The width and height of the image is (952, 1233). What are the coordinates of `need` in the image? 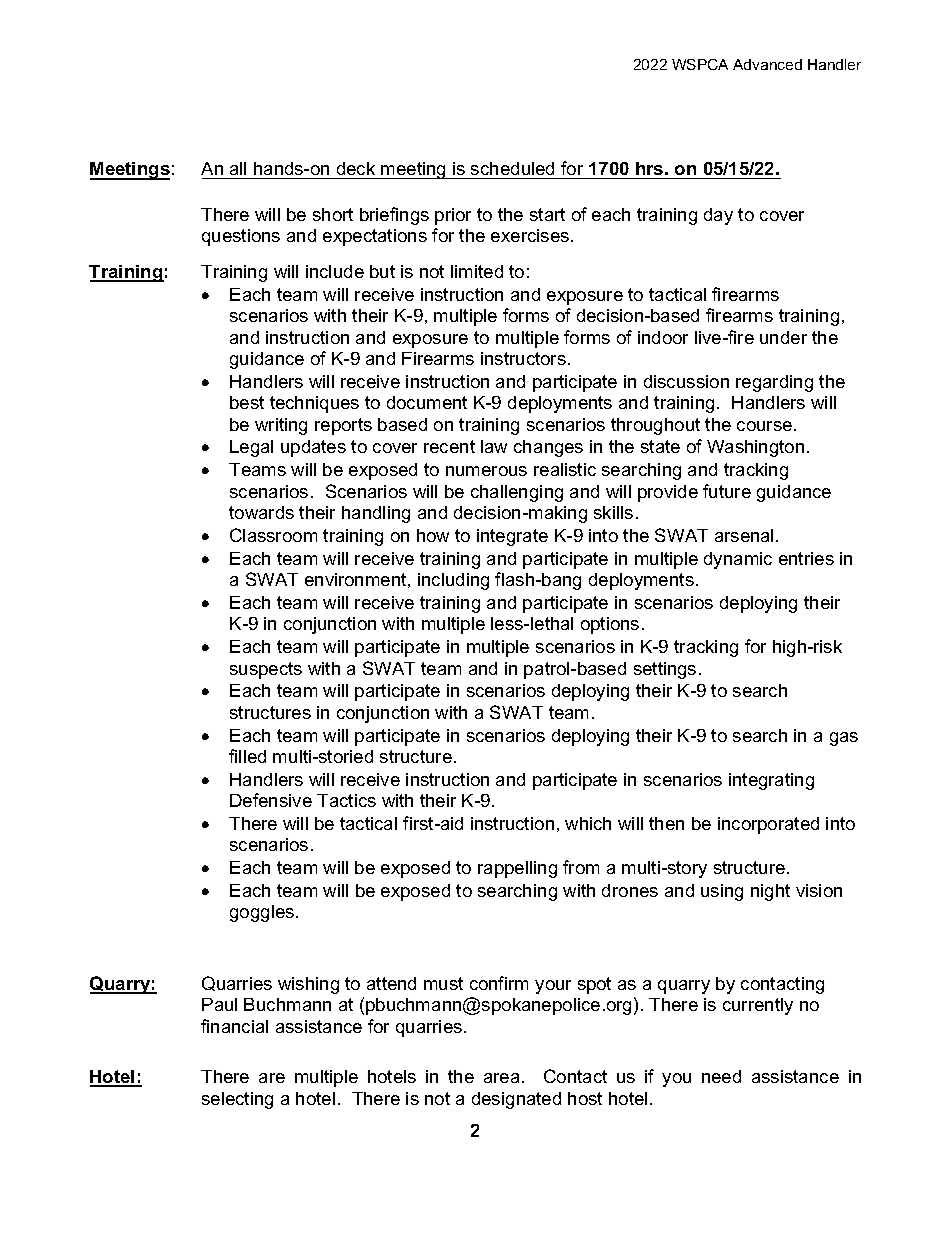 It's located at (721, 1076).
